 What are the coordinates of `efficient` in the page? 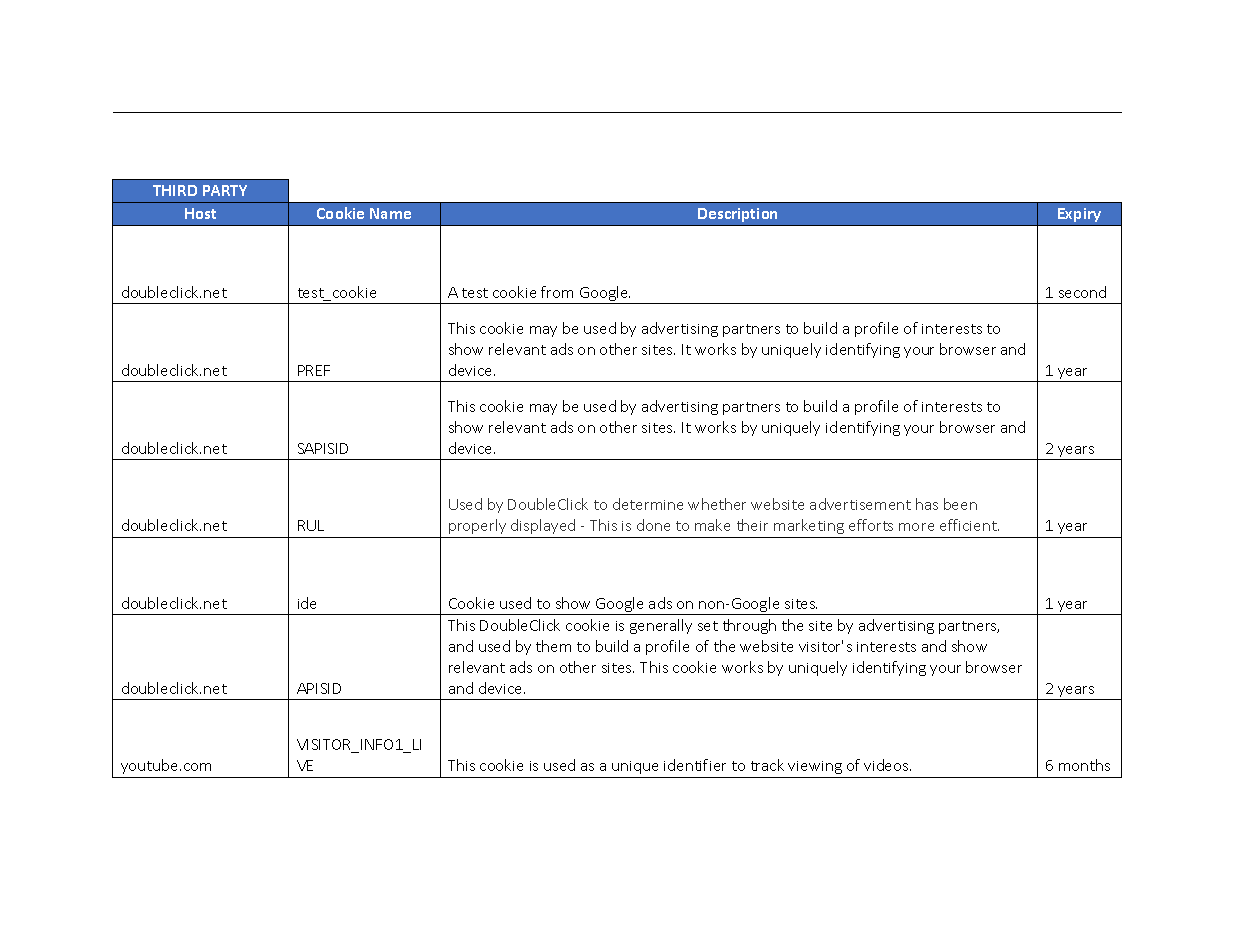 It's located at (969, 525).
